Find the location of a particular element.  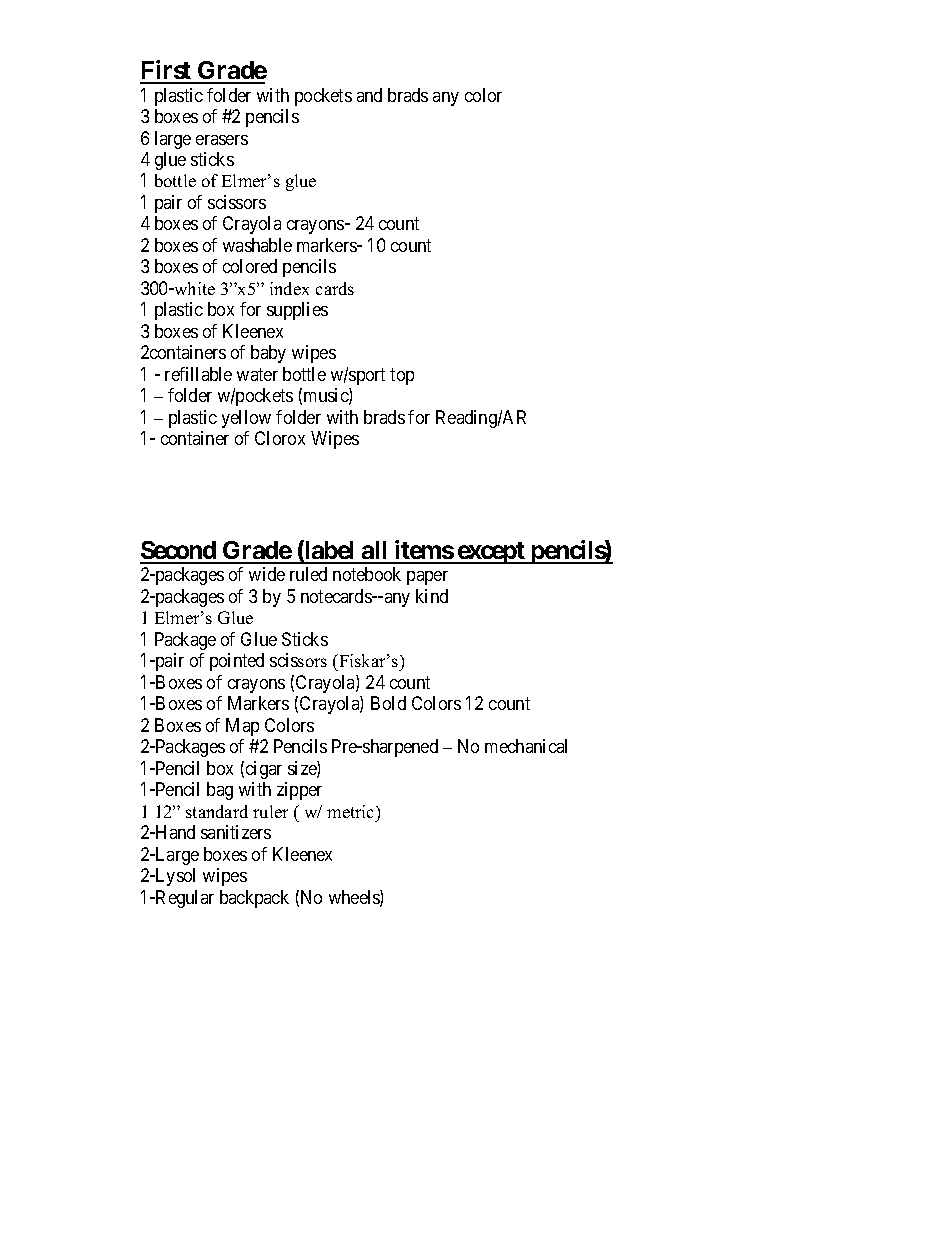

metric is located at coordinates (352, 811).
